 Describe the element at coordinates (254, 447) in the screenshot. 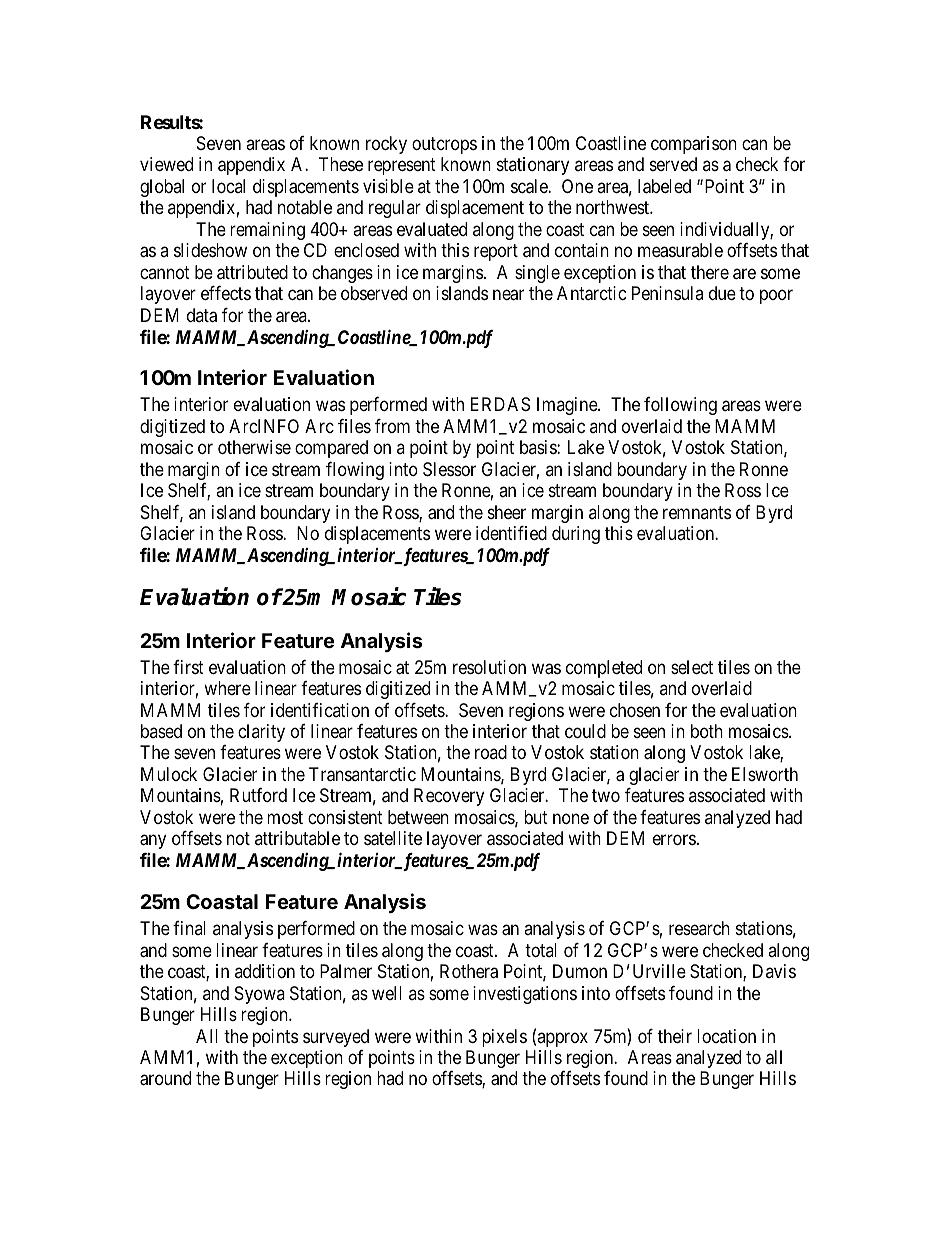

I see `otherwise` at that location.
